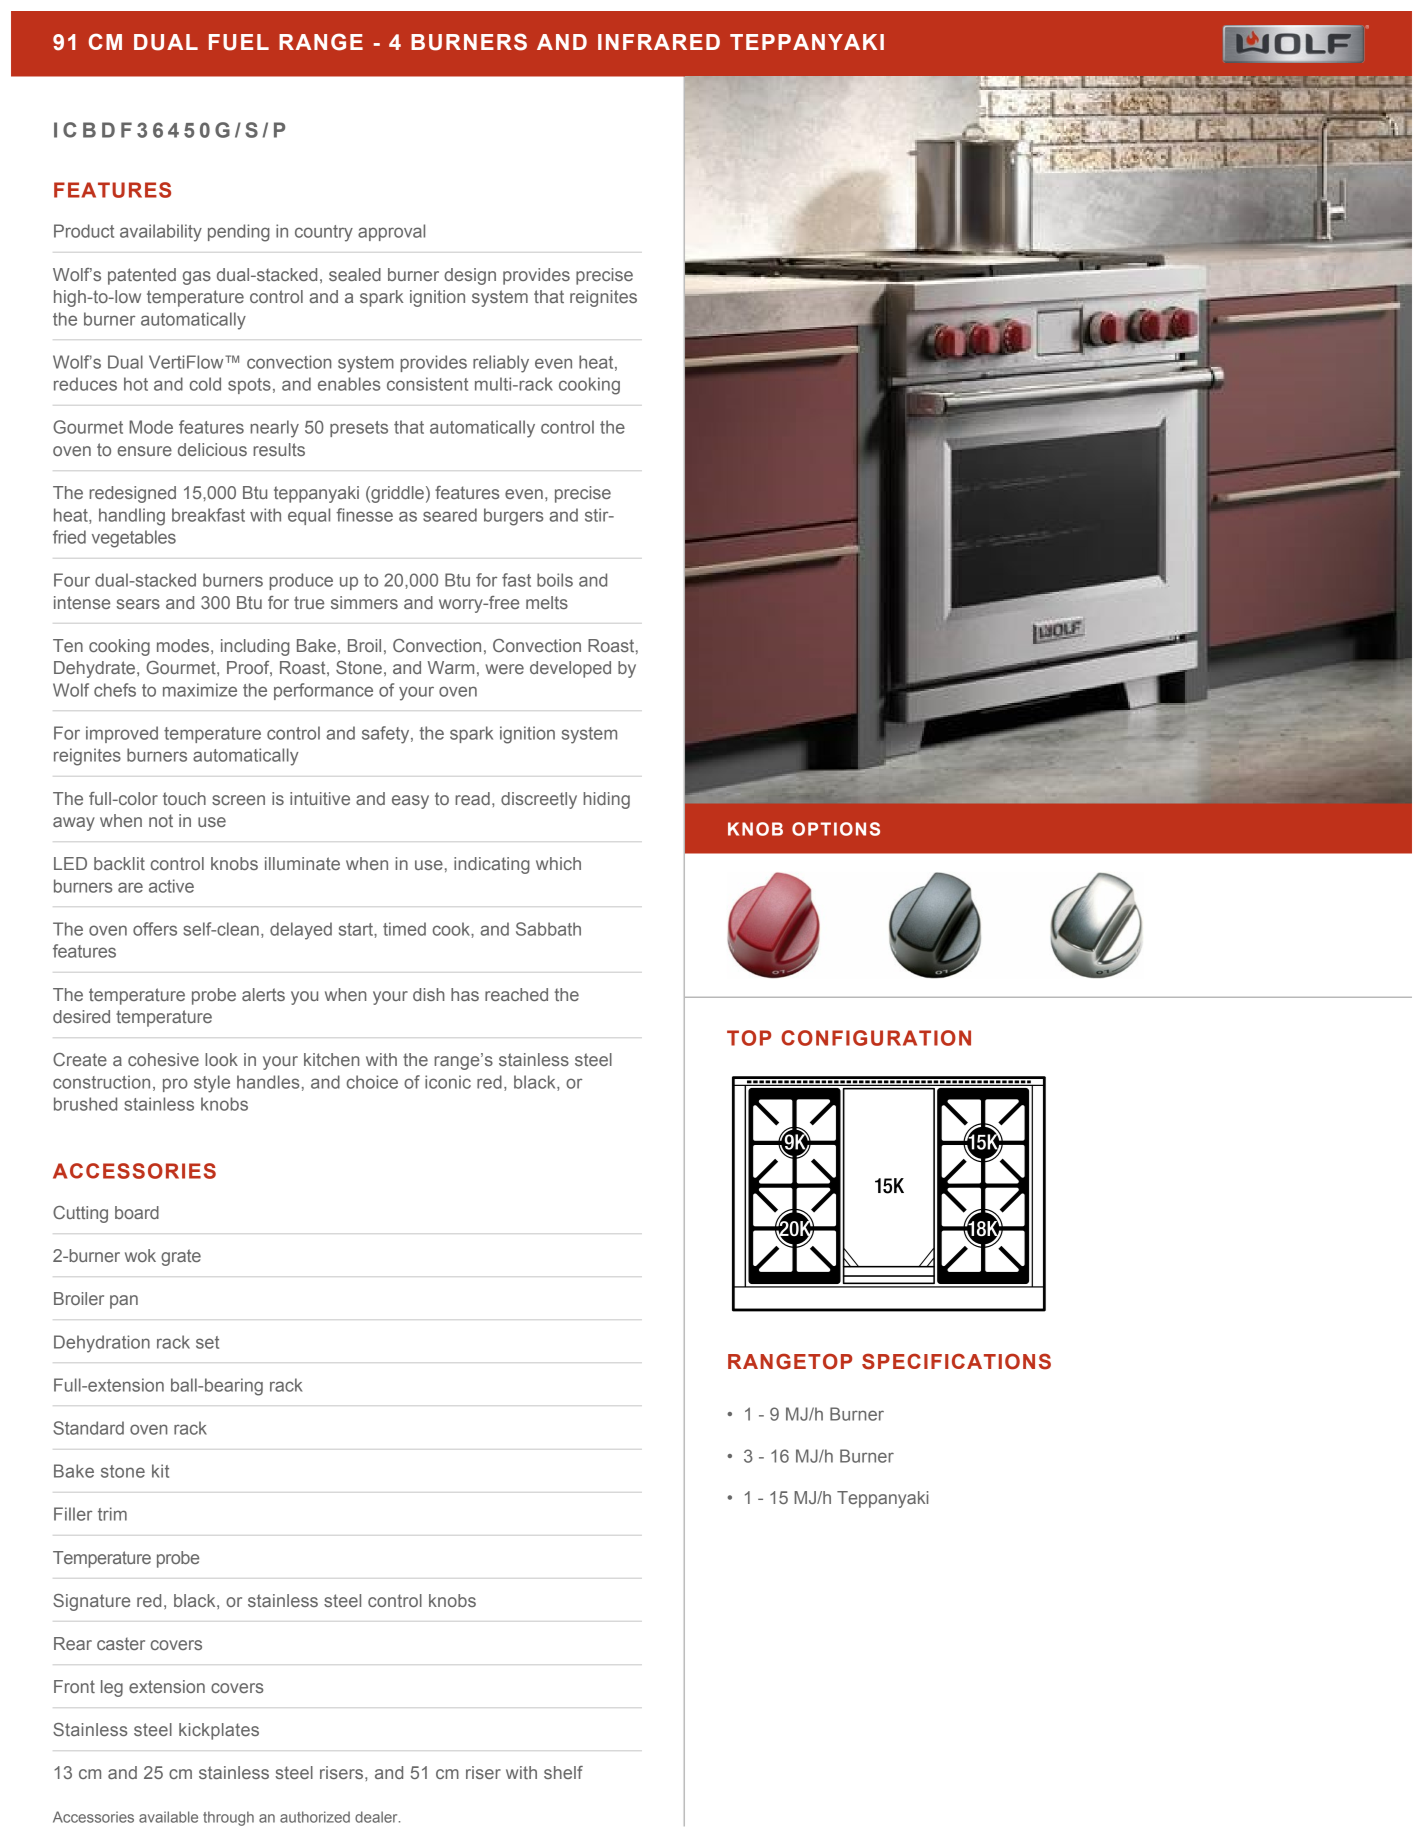 This page has width=1423, height=1842. Describe the element at coordinates (501, 364) in the page. I see `reliably` at that location.
